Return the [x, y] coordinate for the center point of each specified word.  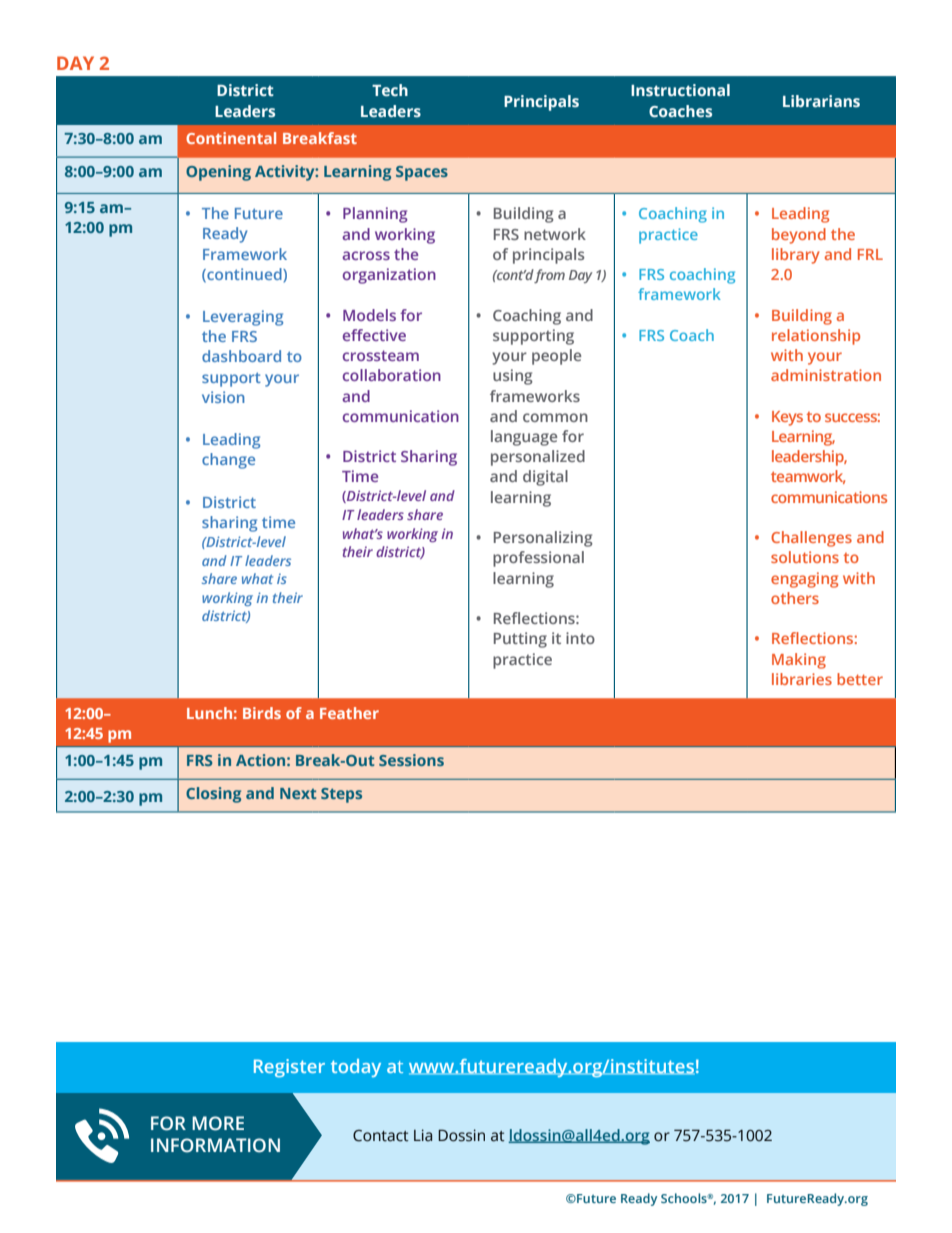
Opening [218, 173]
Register [289, 1068]
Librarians [821, 101]
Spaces [422, 173]
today [356, 1068]
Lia [423, 1135]
